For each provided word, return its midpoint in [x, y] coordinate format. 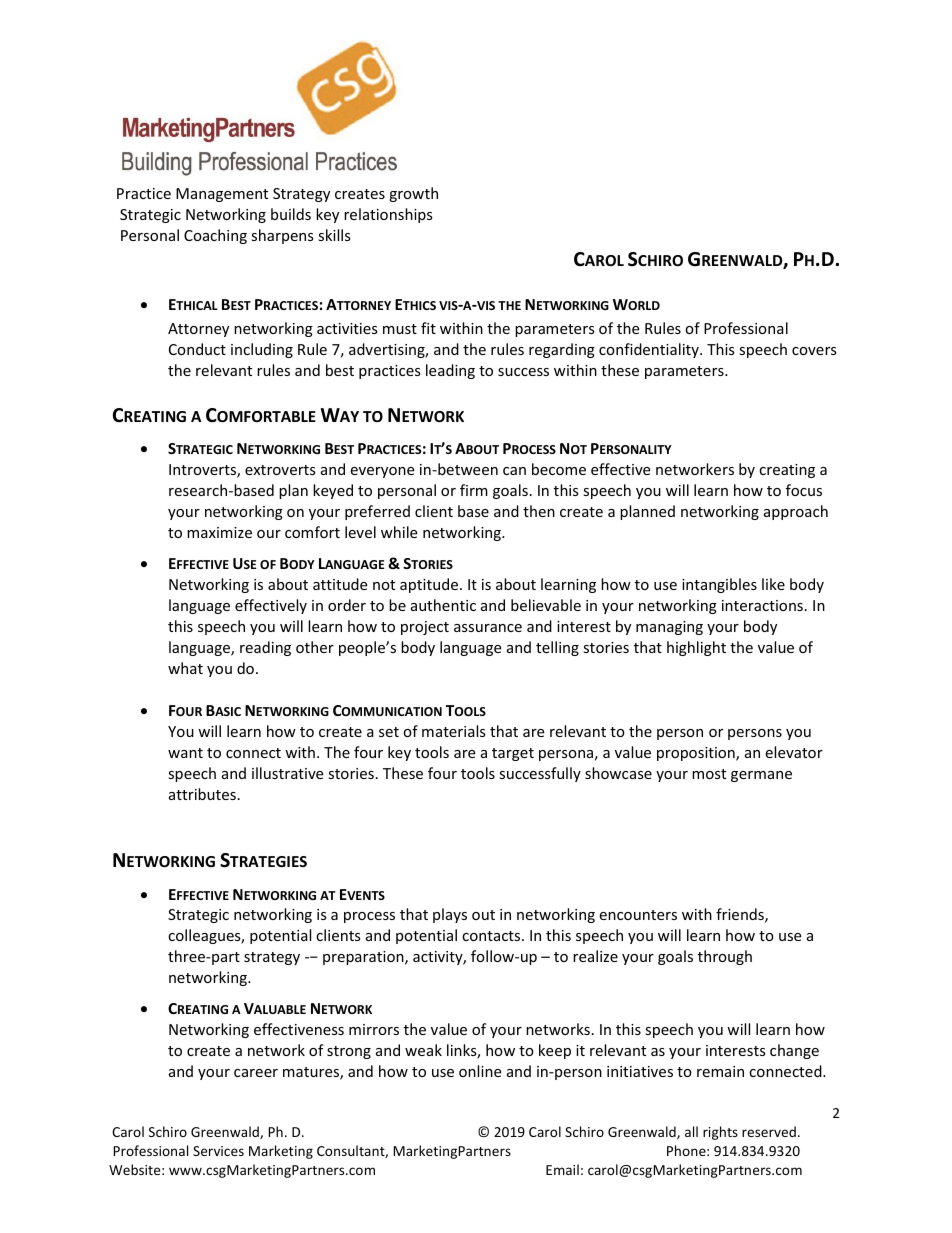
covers [814, 351]
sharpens [282, 236]
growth [413, 194]
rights [720, 1133]
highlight [696, 648]
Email [562, 1169]
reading [265, 648]
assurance [488, 628]
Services [218, 1151]
